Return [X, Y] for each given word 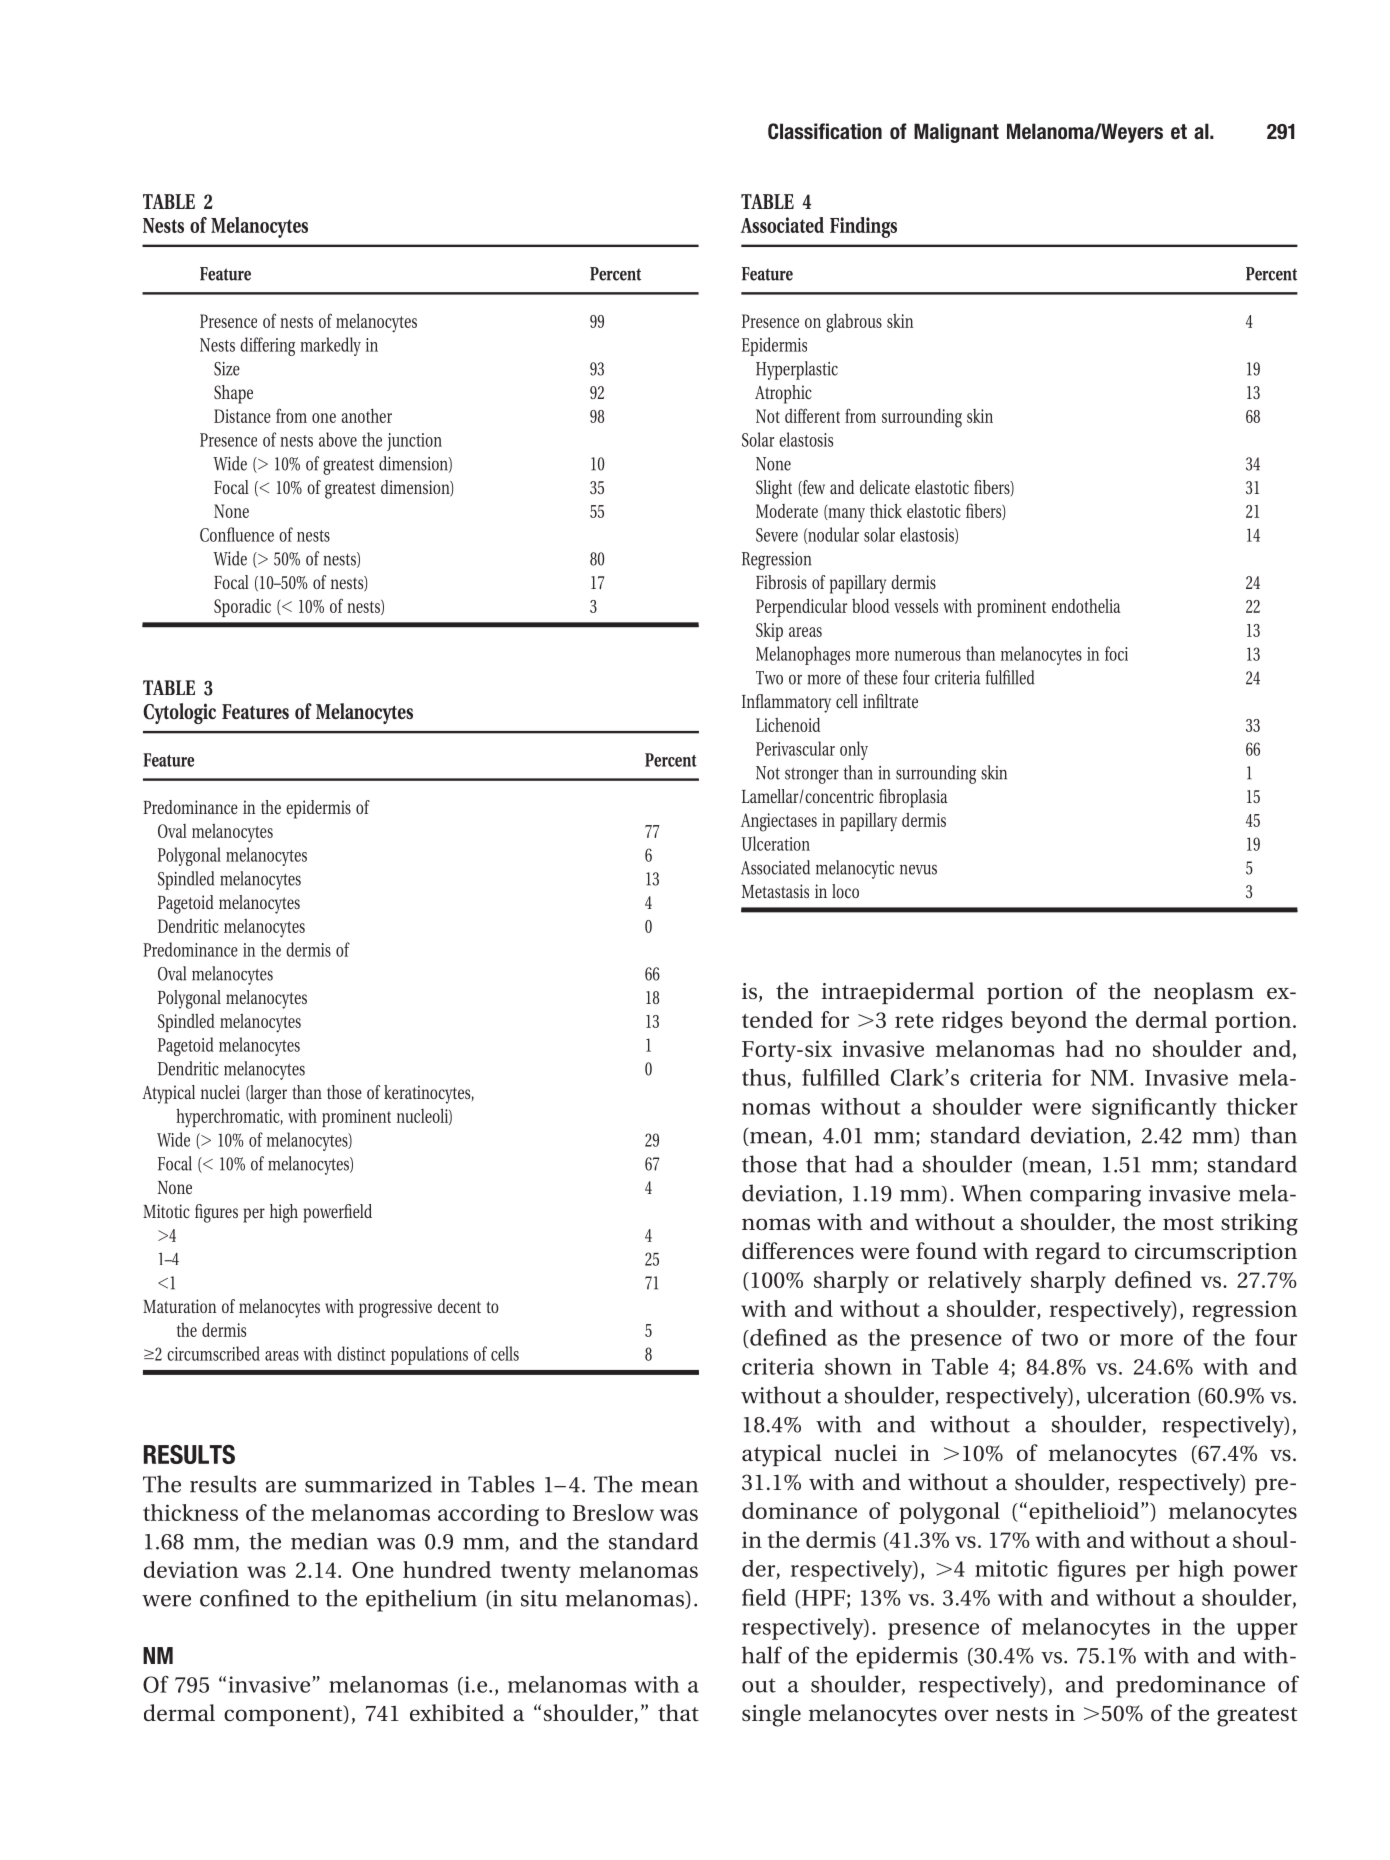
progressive [395, 1308]
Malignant [956, 133]
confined [245, 1598]
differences [798, 1251]
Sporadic [242, 608]
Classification [825, 131]
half [762, 1655]
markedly [330, 346]
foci [1116, 653]
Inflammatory [786, 703]
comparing [1085, 1196]
